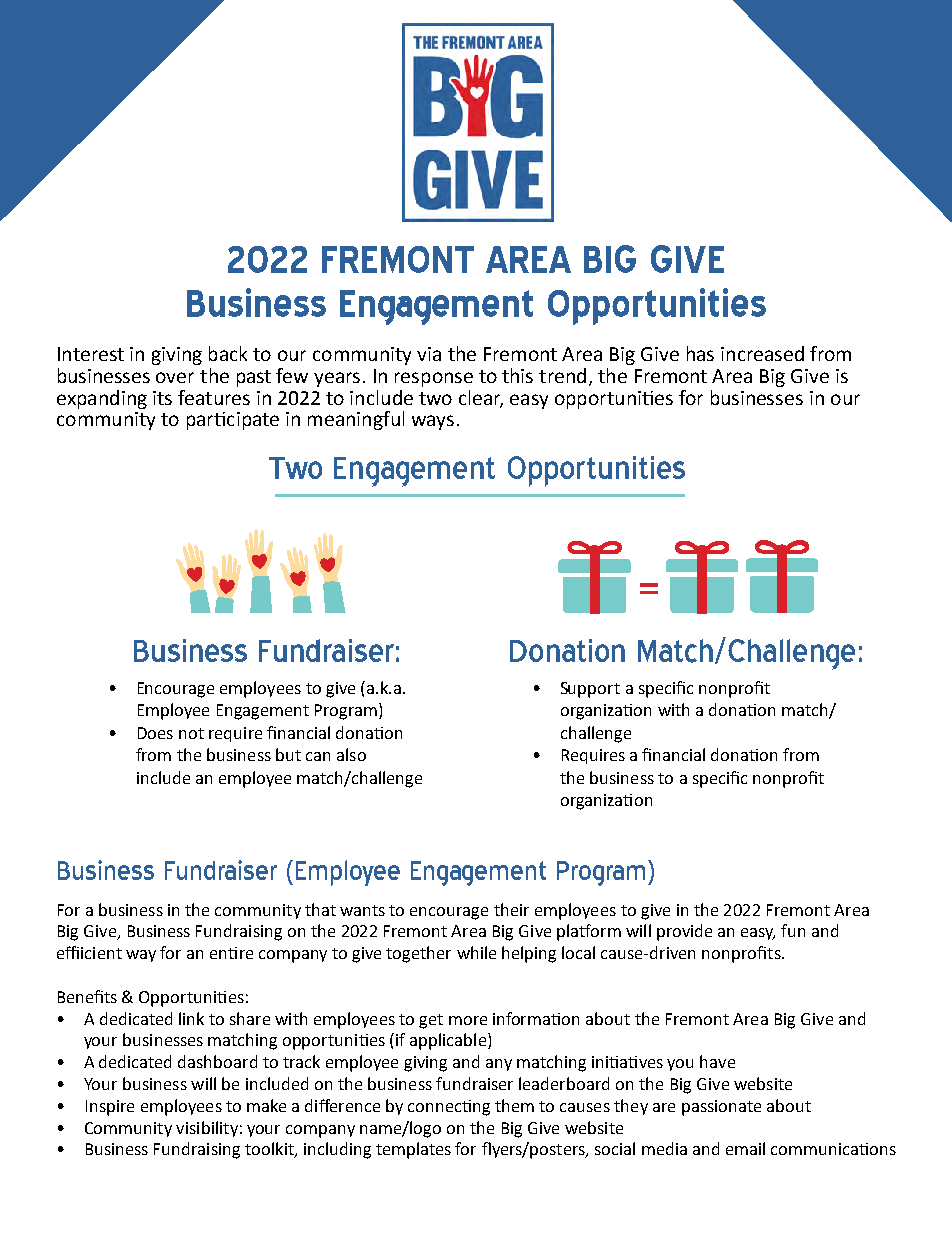 The width and height of the document is (952, 1233). Describe the element at coordinates (288, 754) in the document. I see `but` at that location.
